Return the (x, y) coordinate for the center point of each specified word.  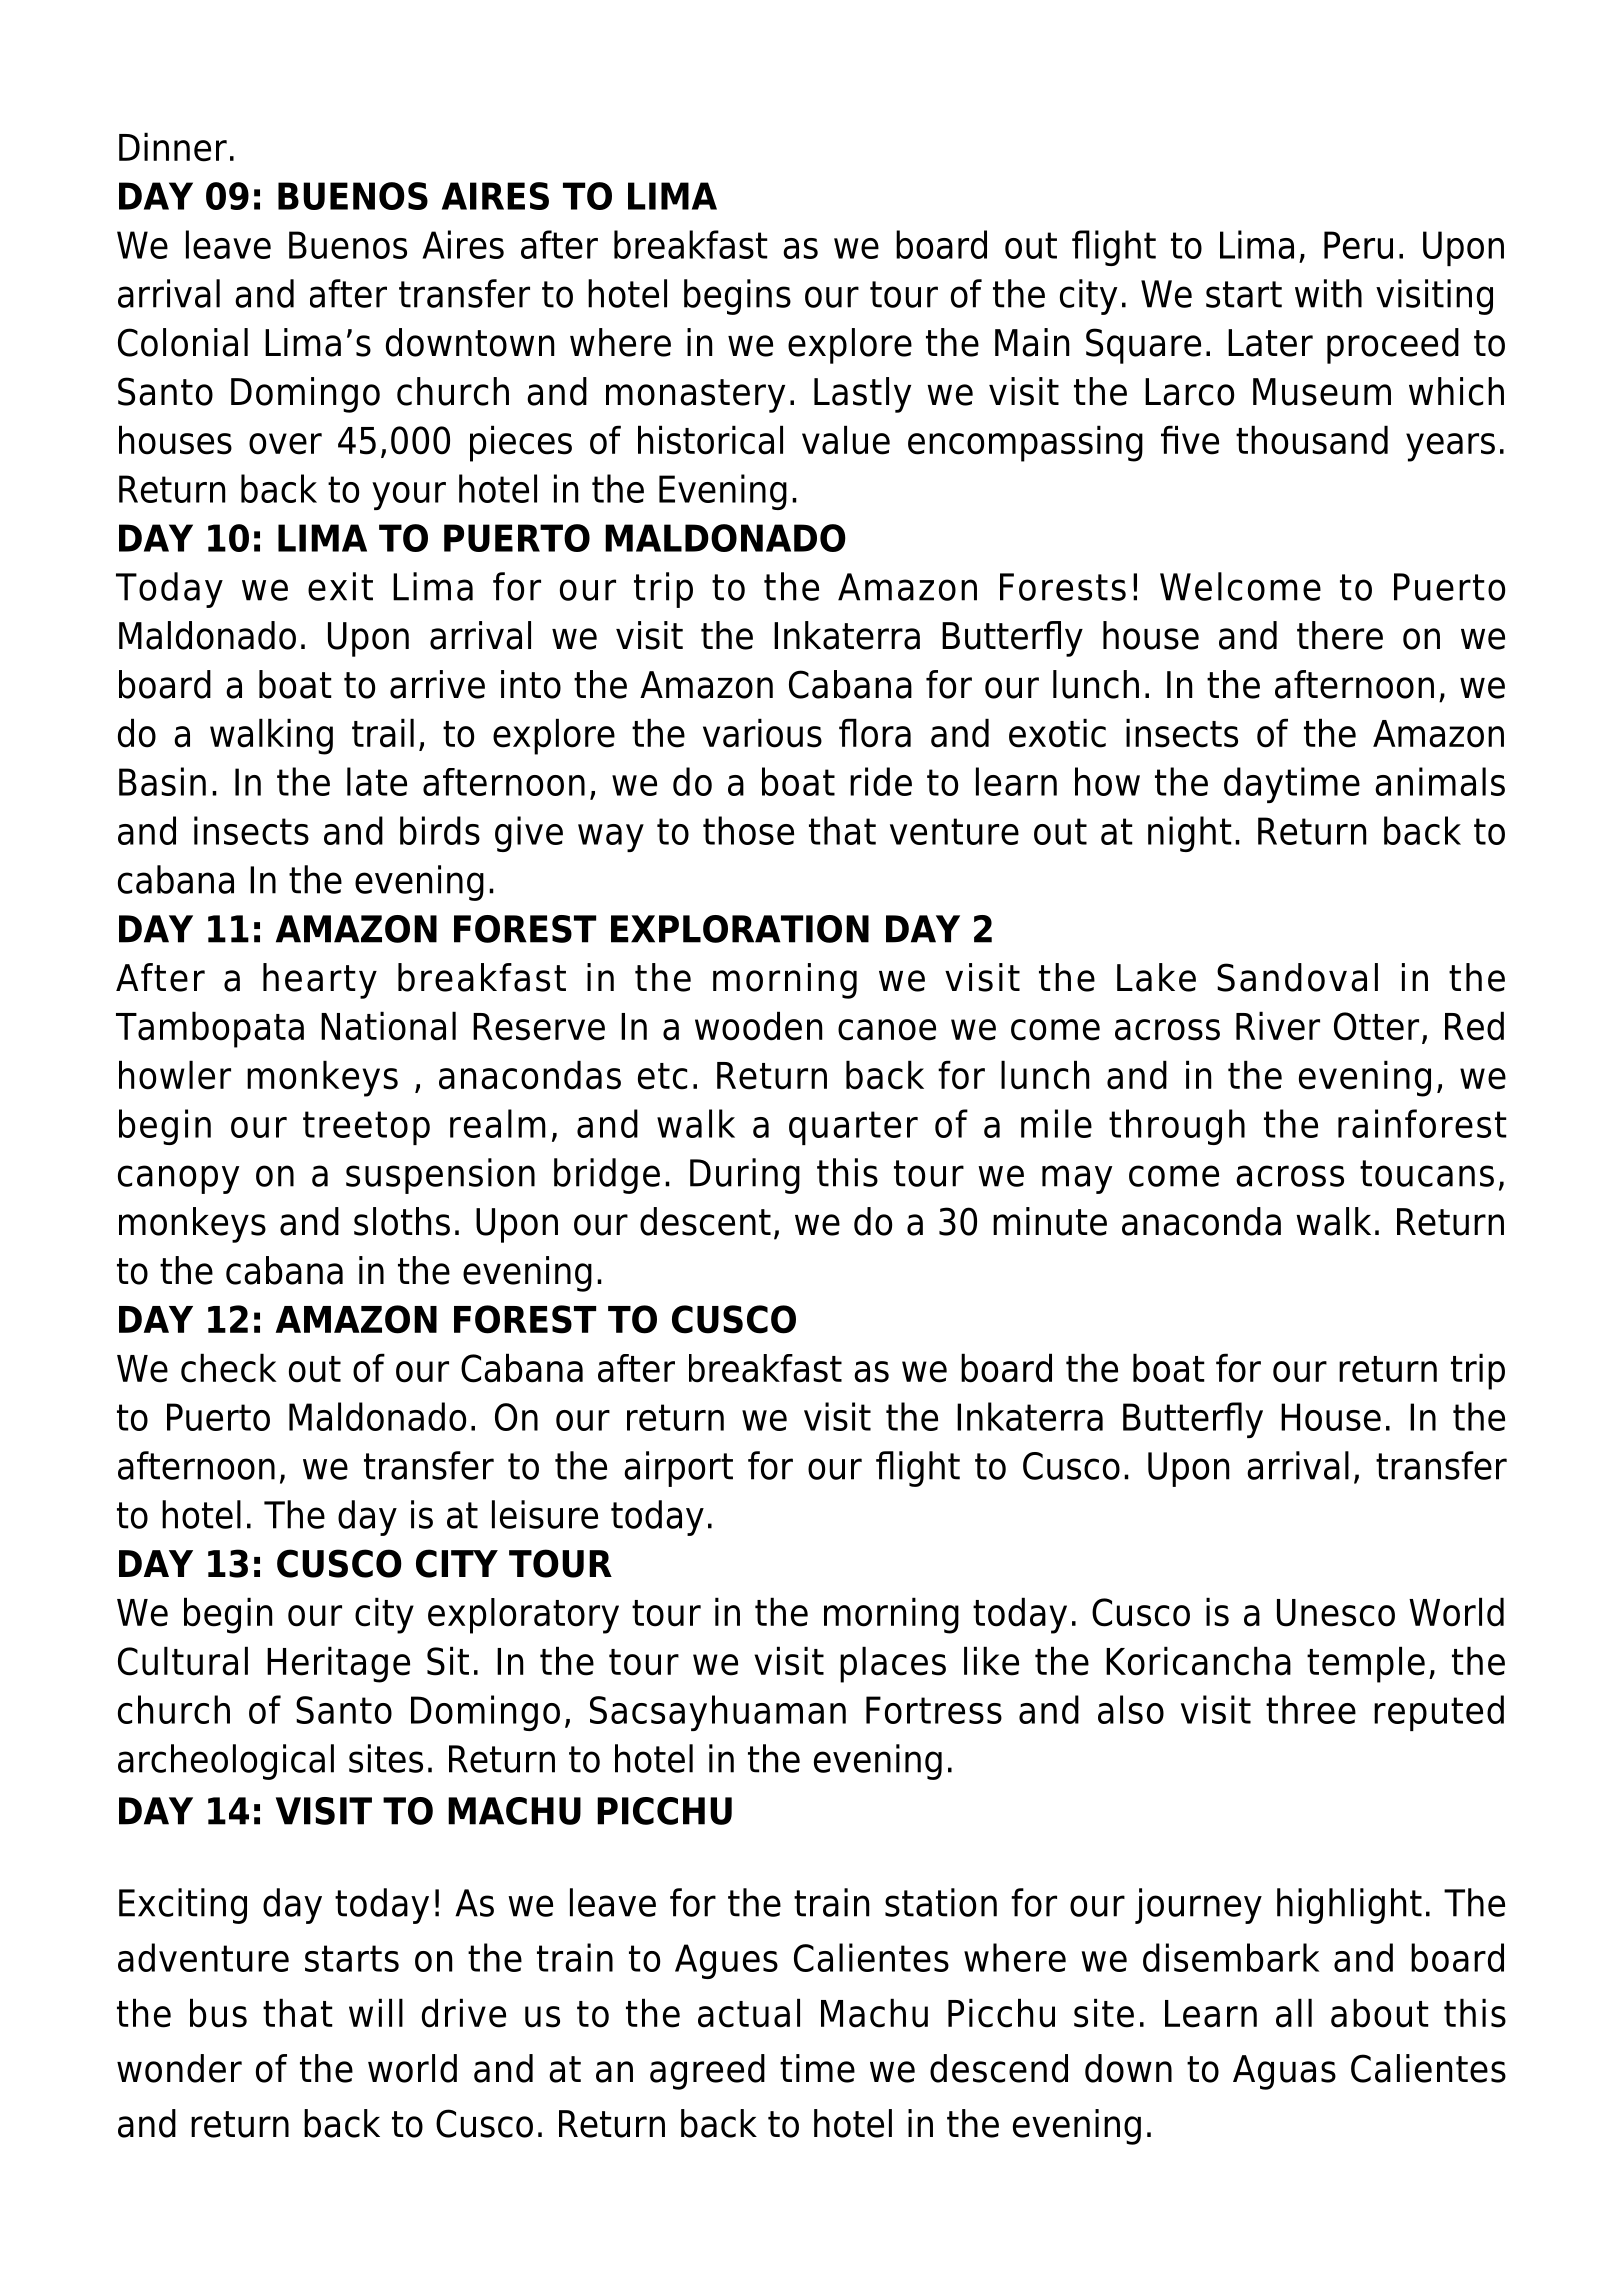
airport (678, 1469)
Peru (1358, 245)
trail (383, 733)
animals (1440, 781)
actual (749, 2013)
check (228, 1368)
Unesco (1336, 1613)
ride (881, 781)
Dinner (173, 147)
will (376, 2012)
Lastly (862, 395)
